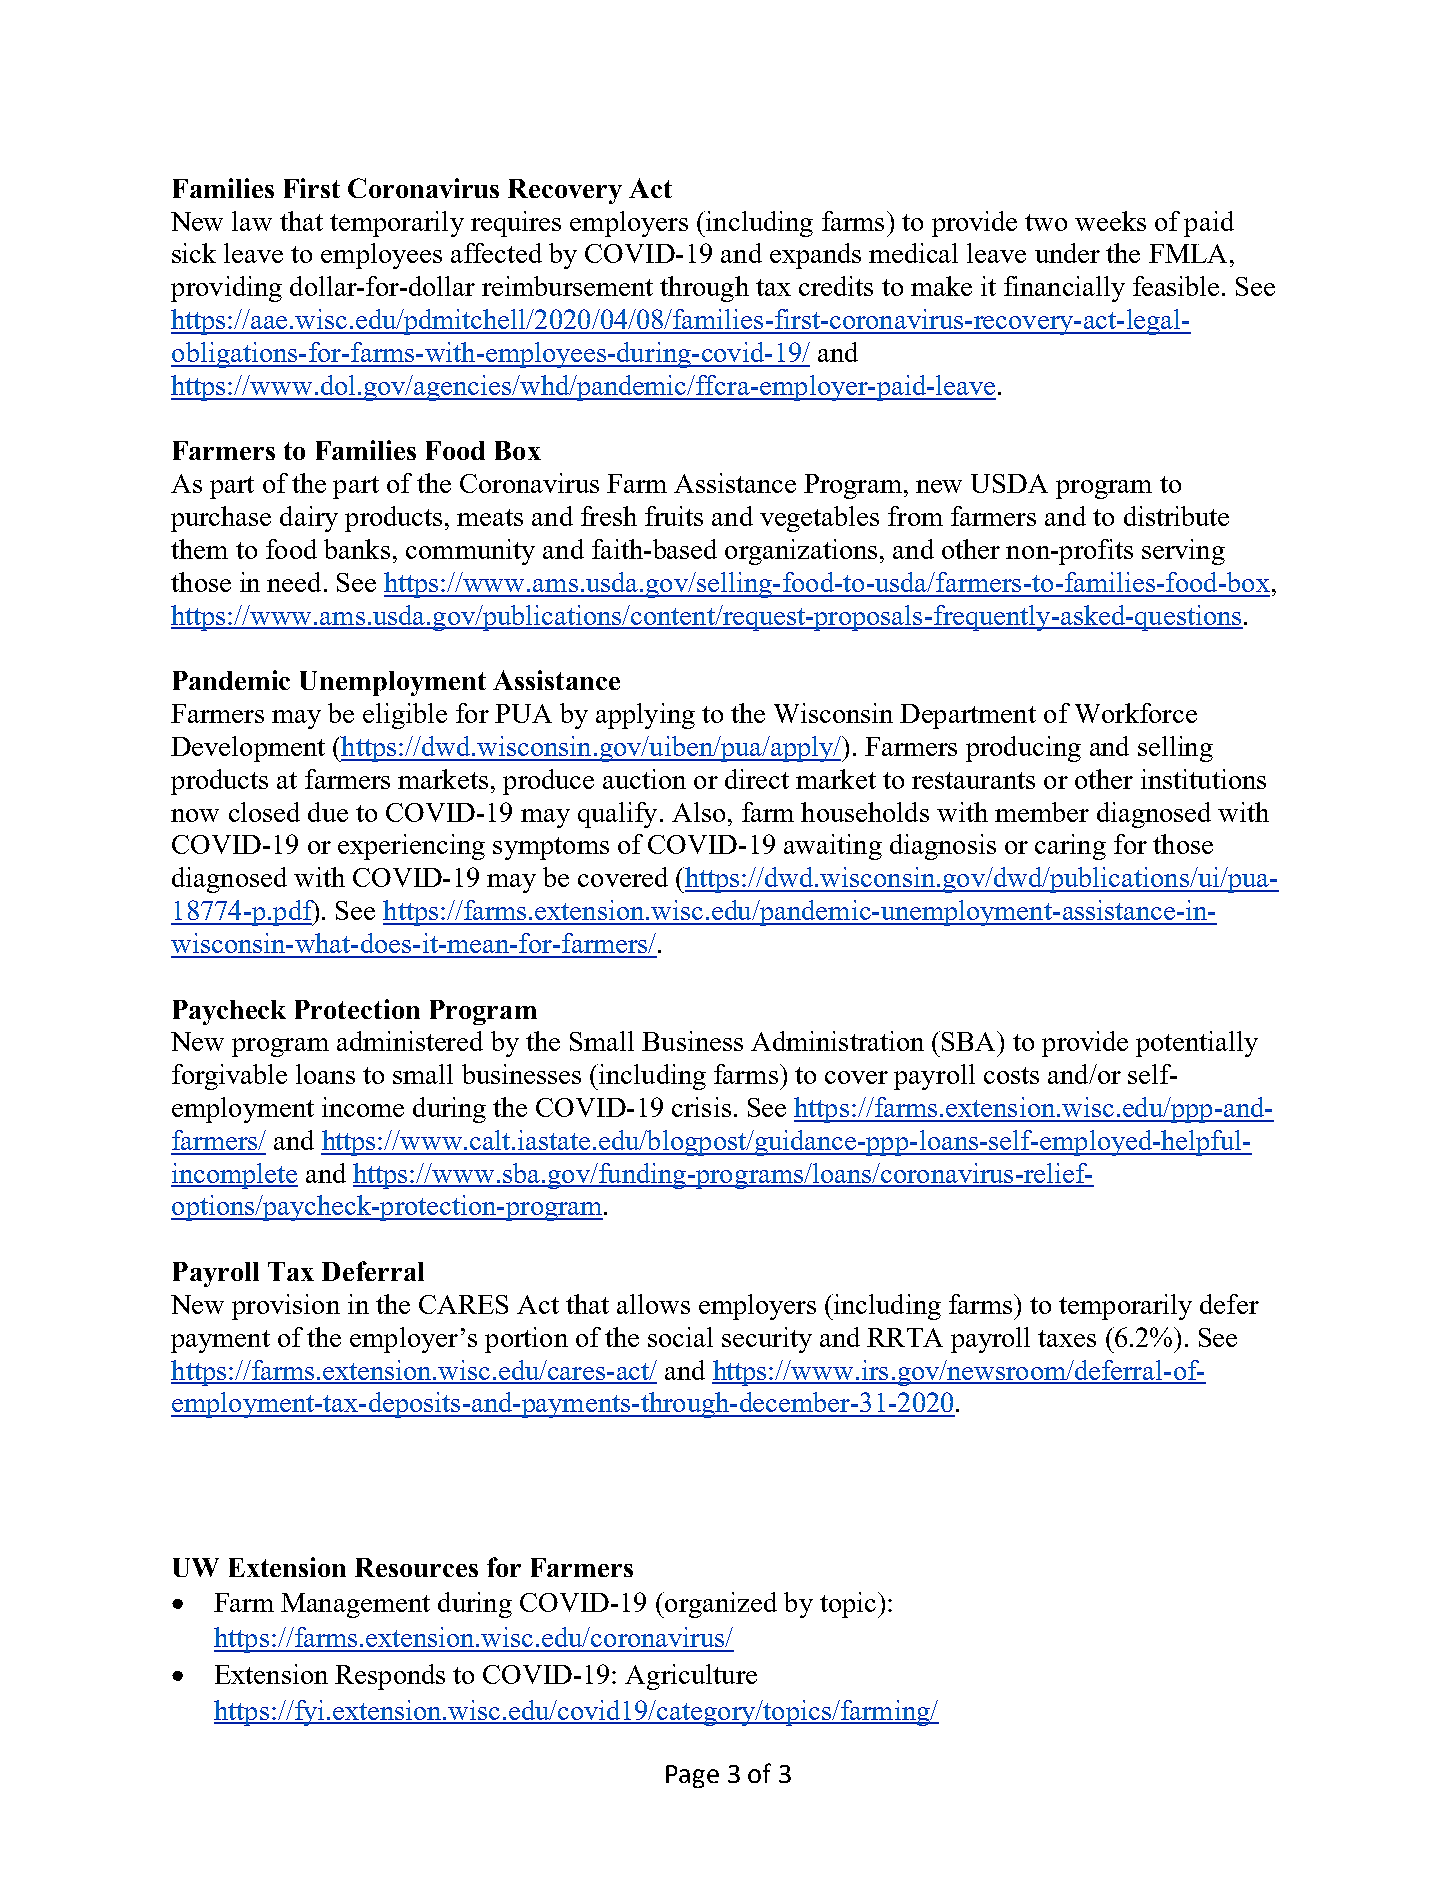  Describe the element at coordinates (1067, 253) in the image. I see `under` at that location.
